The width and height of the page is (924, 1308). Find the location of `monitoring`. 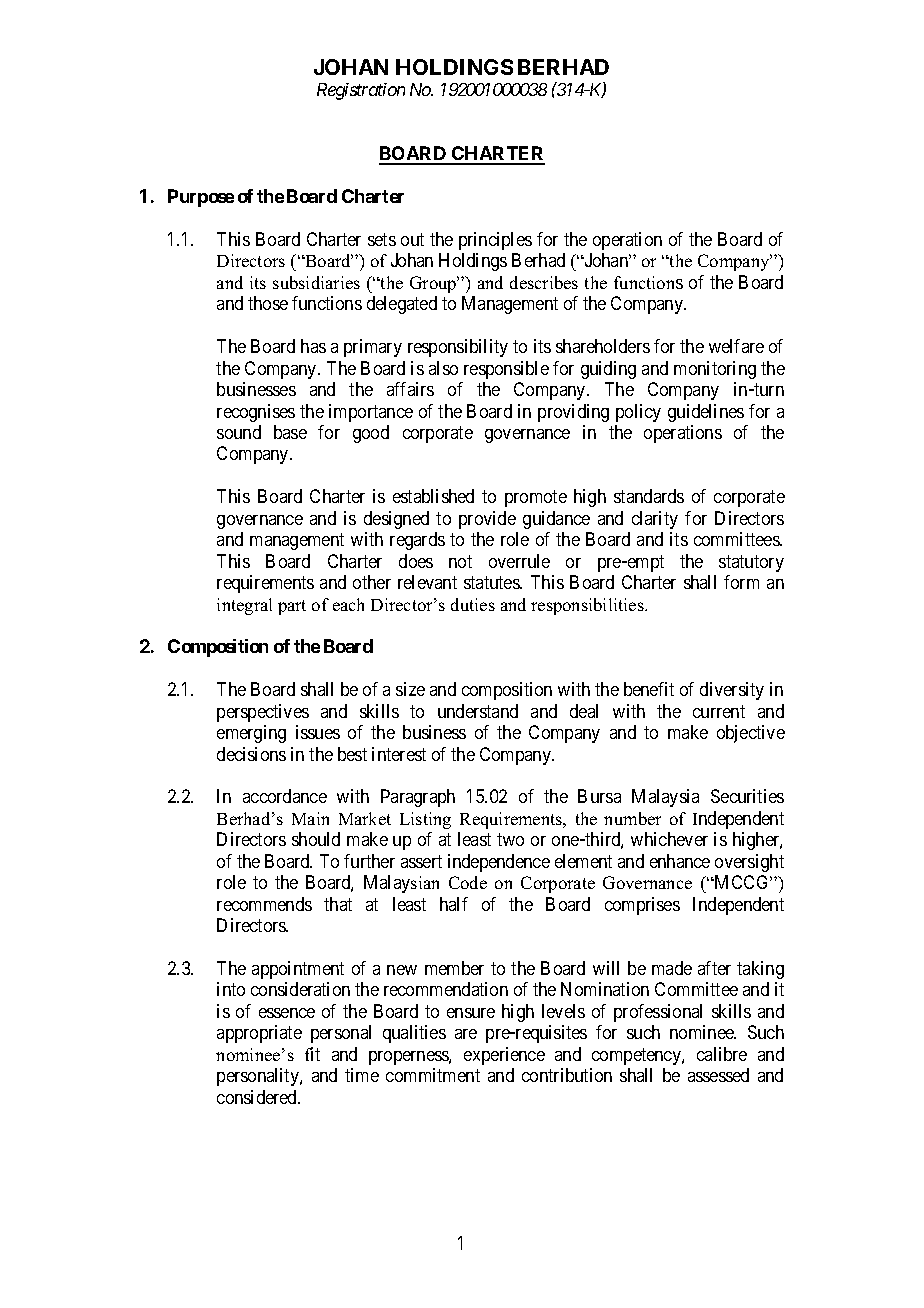

monitoring is located at coordinates (715, 370).
